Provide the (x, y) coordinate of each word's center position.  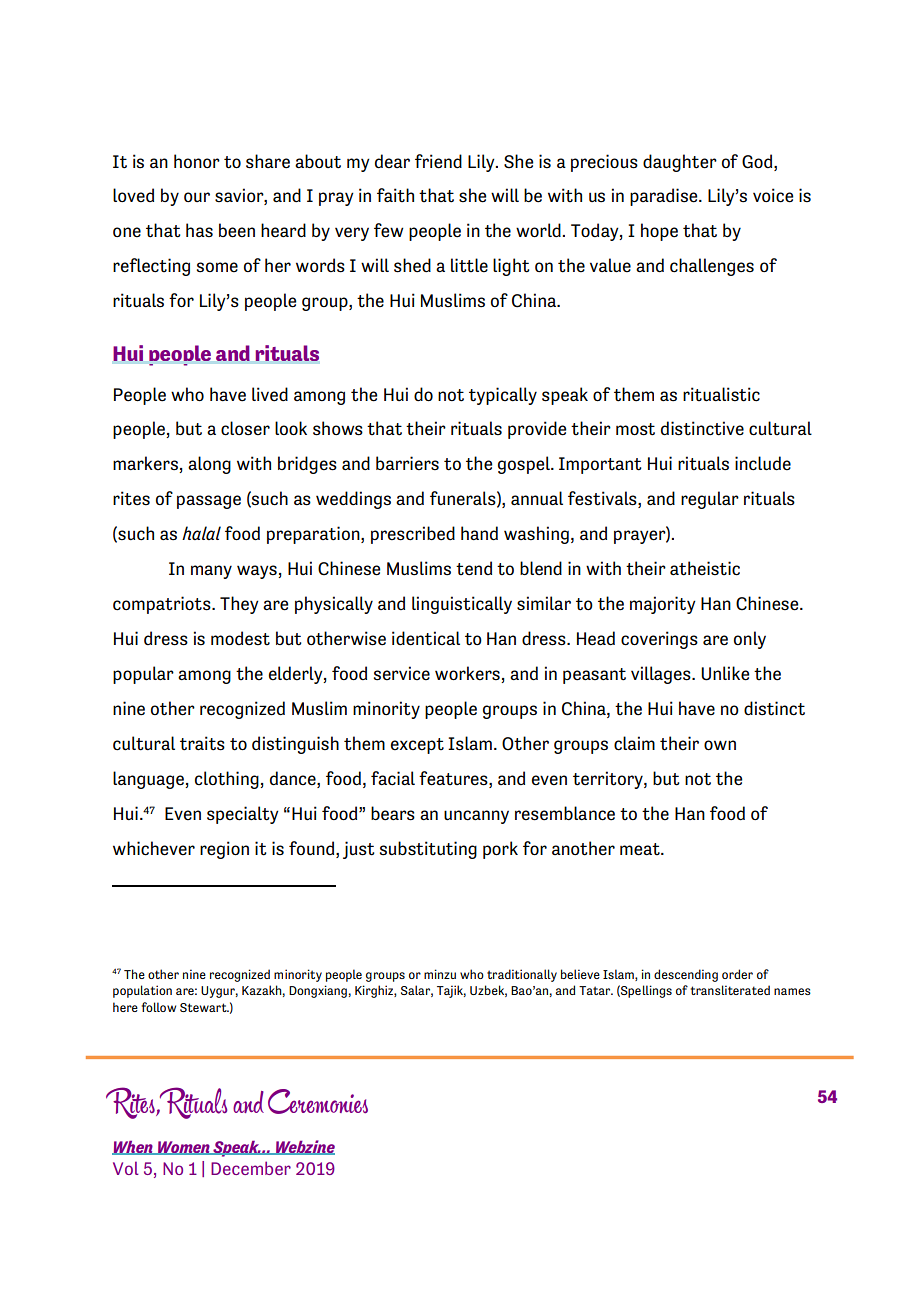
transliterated (730, 990)
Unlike (725, 673)
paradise (665, 197)
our (197, 197)
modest (240, 638)
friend (438, 161)
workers (468, 674)
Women (184, 1148)
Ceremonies (318, 1101)
